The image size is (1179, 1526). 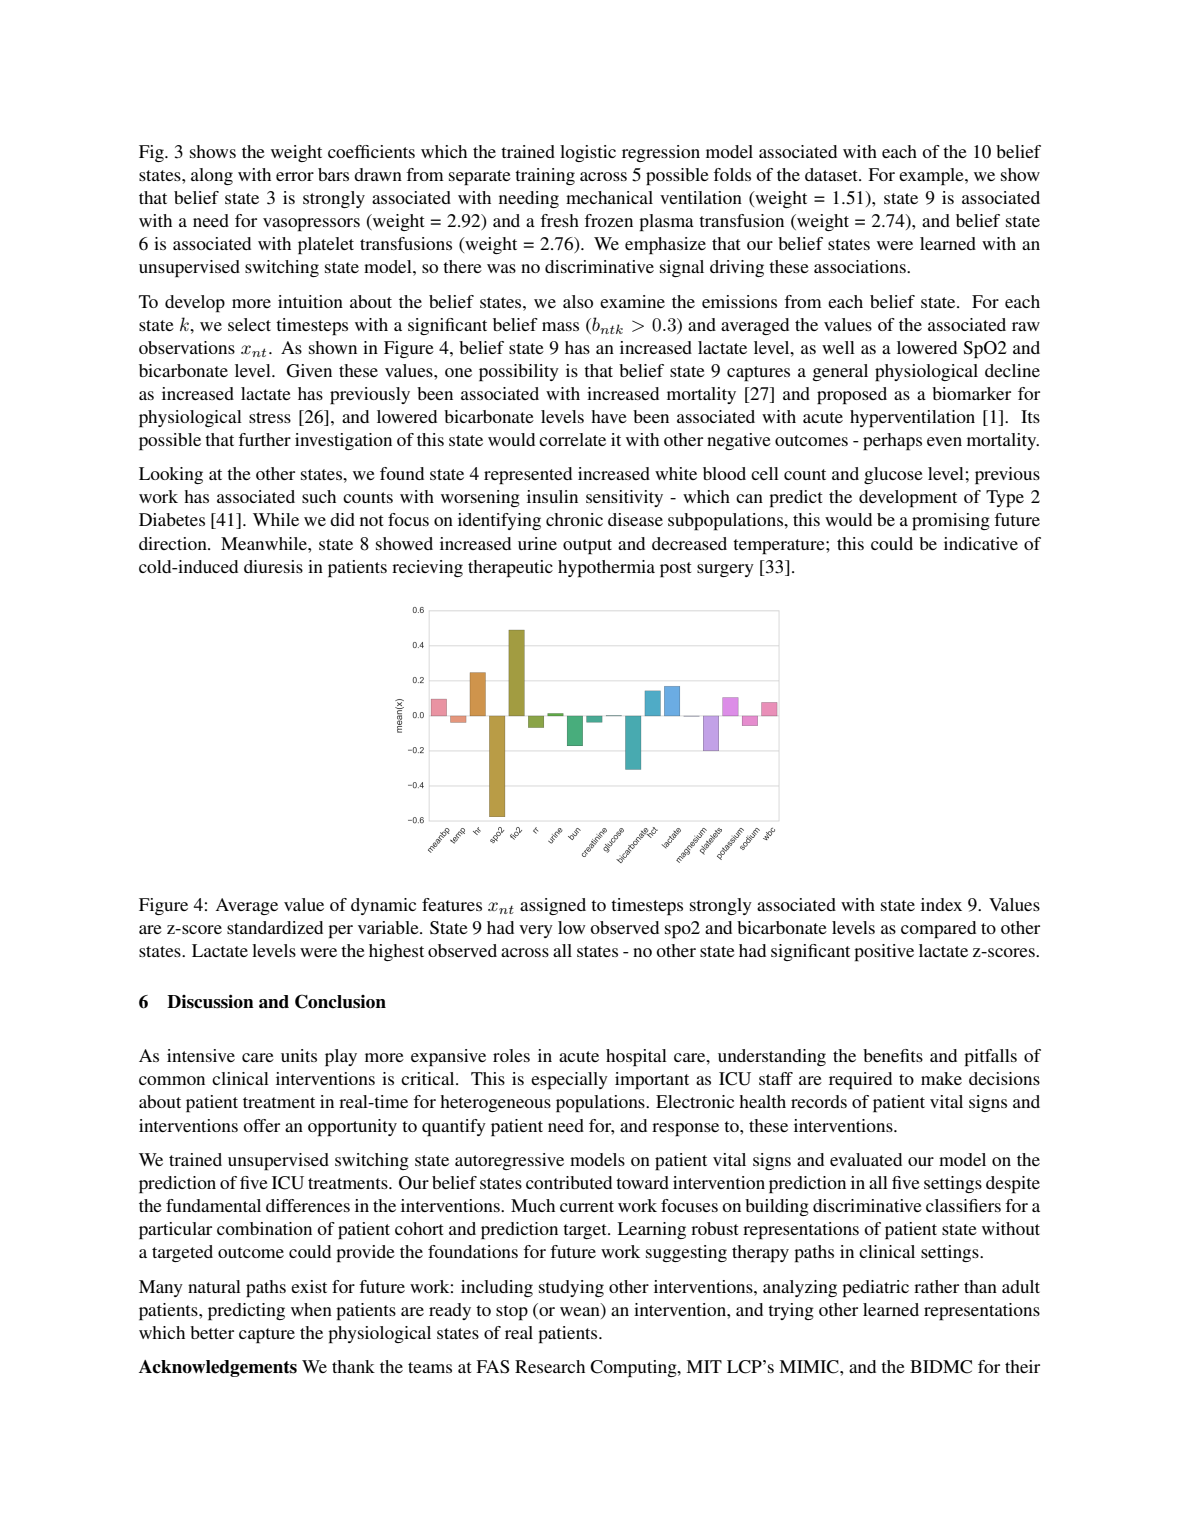 I want to click on mechanical, so click(x=609, y=197).
